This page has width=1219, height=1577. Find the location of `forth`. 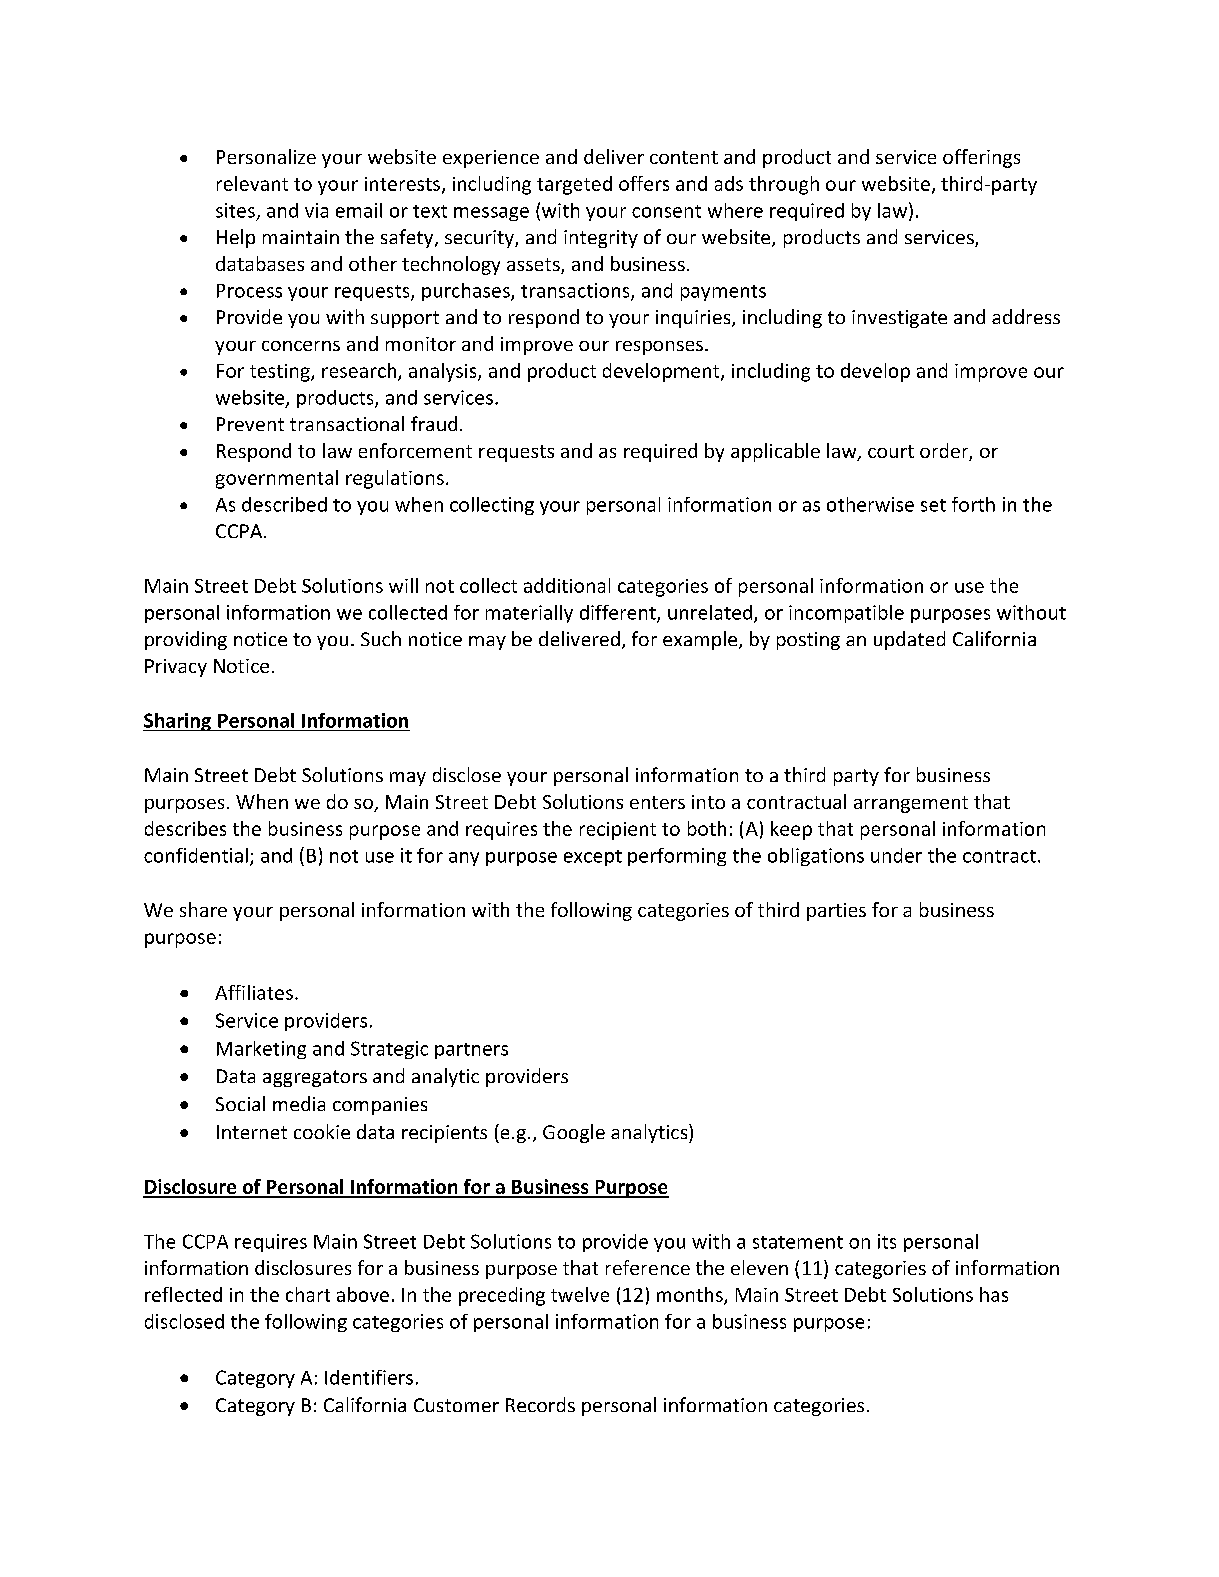

forth is located at coordinates (973, 504).
